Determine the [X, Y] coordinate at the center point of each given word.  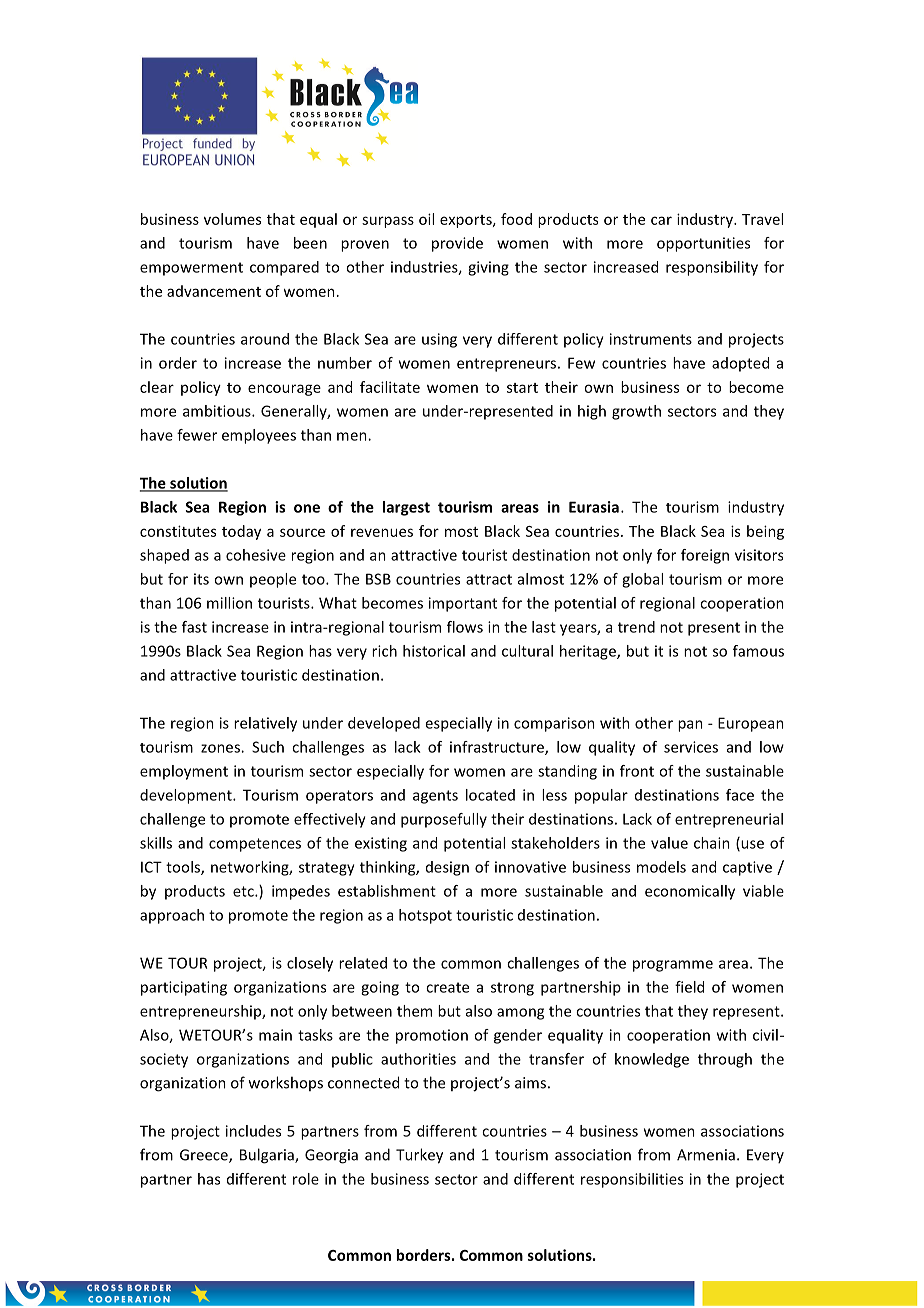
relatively [265, 724]
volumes [232, 219]
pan [690, 726]
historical [434, 651]
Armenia [706, 1155]
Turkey [419, 1156]
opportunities [703, 244]
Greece [205, 1156]
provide [457, 244]
